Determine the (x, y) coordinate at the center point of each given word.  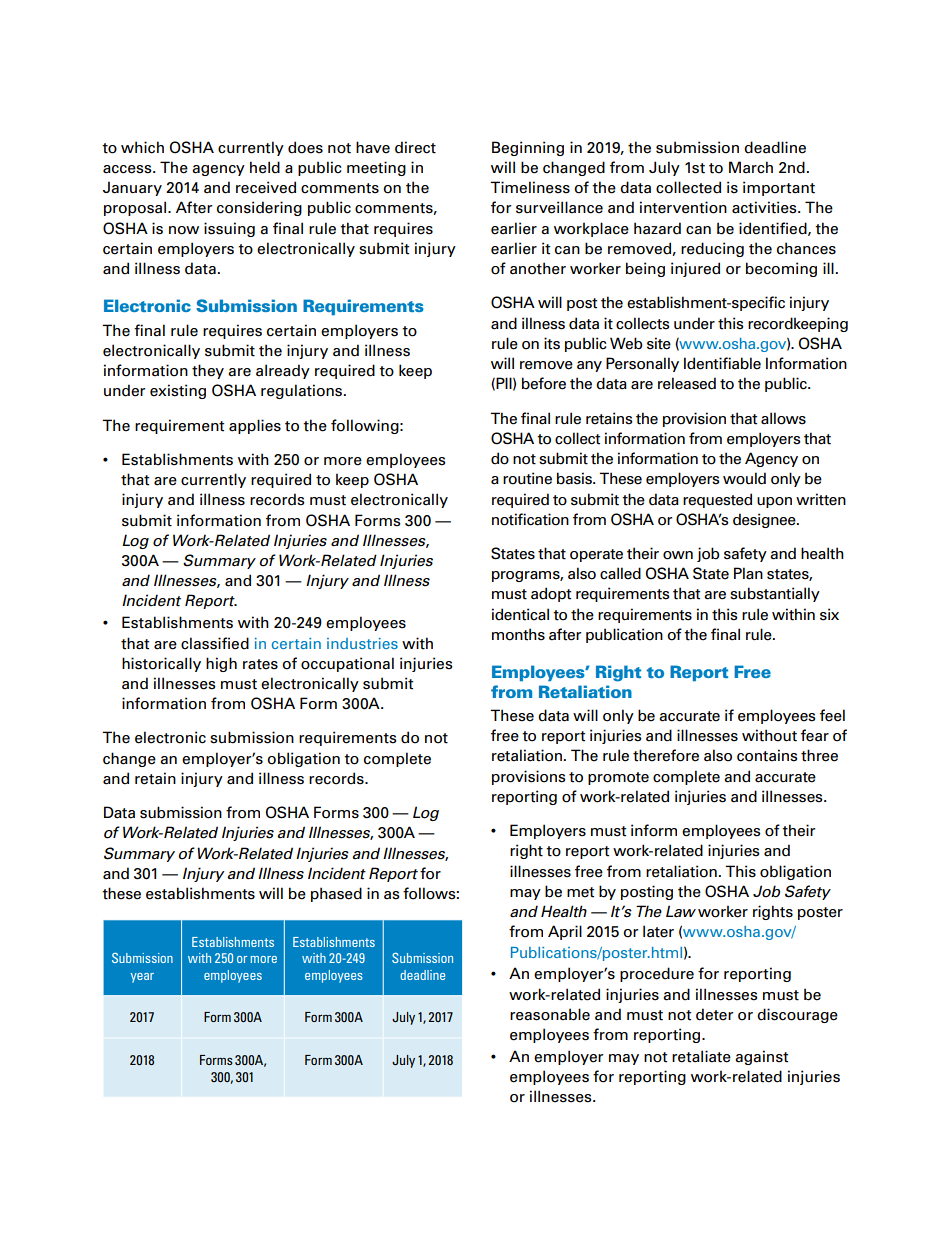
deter (714, 1014)
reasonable (550, 1014)
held (265, 167)
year (142, 978)
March (751, 167)
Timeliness (530, 187)
